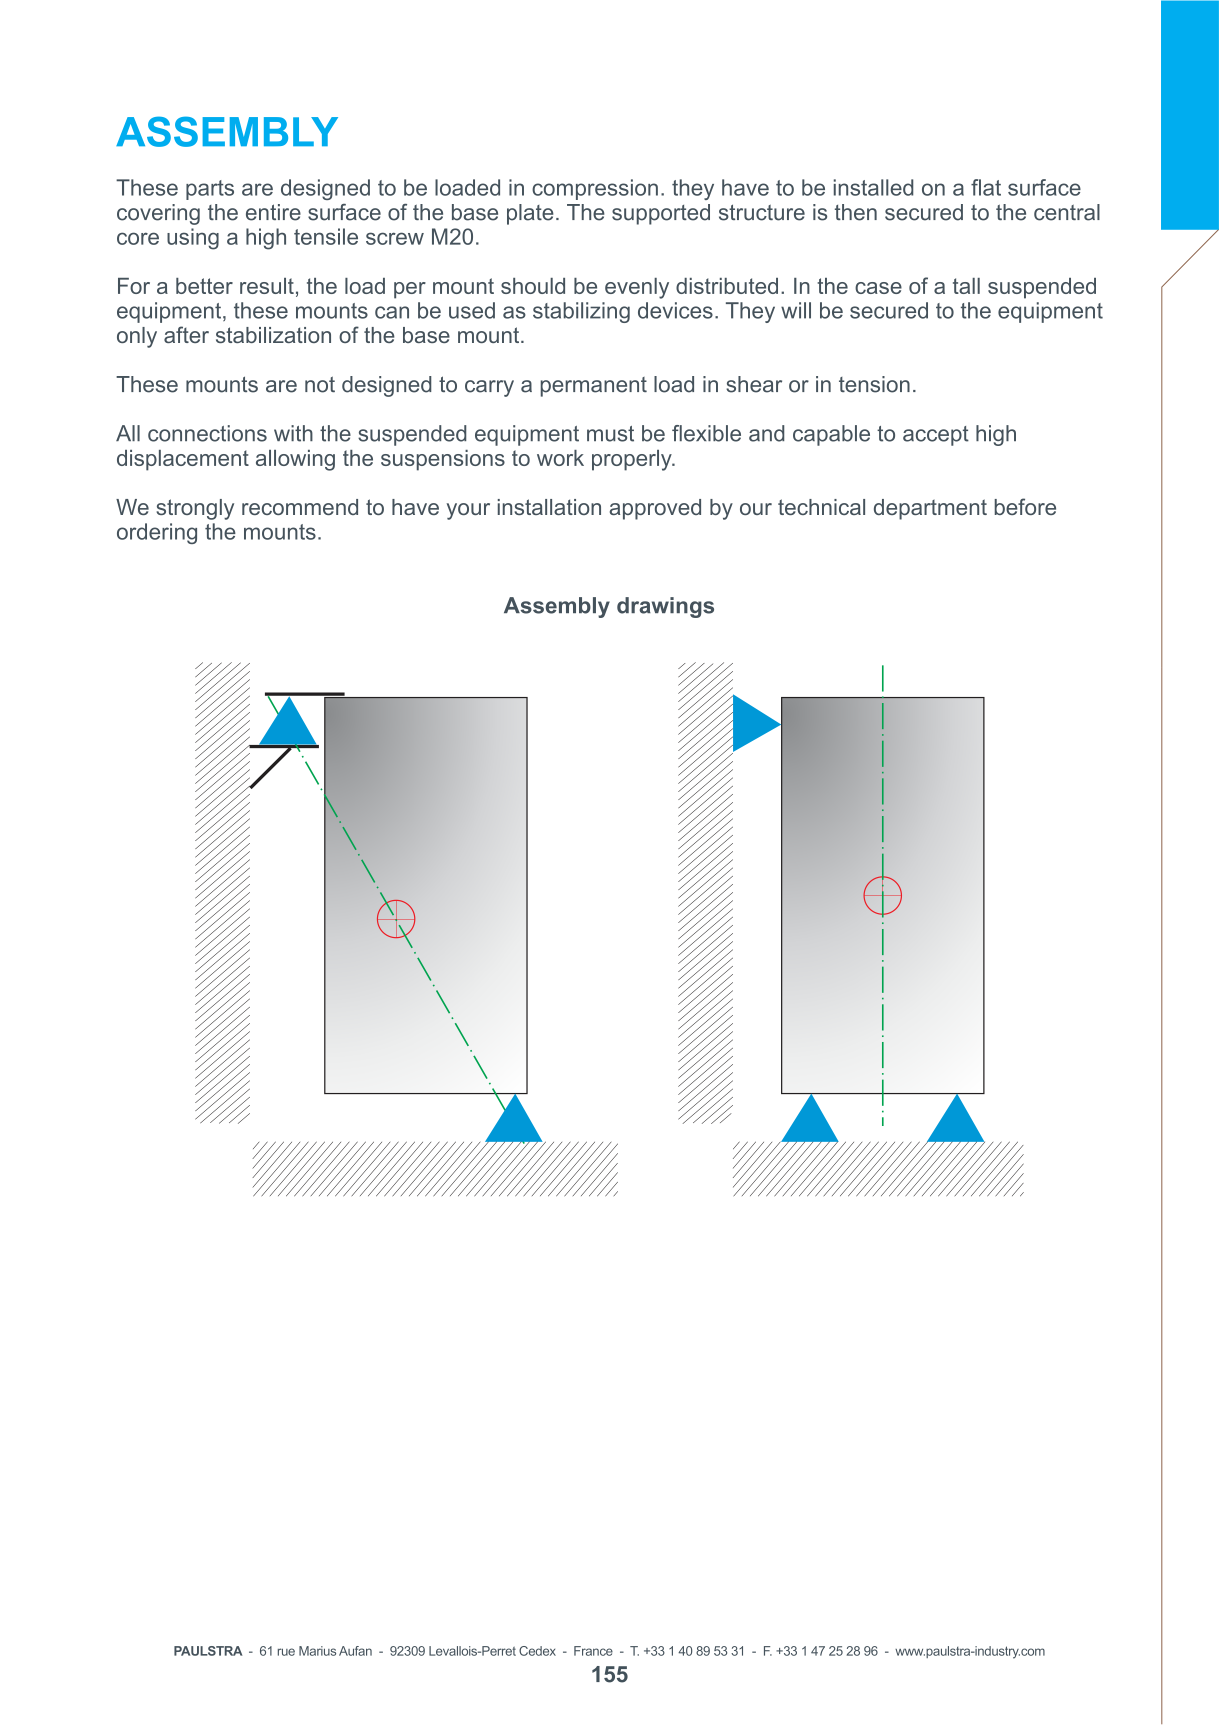  Describe the element at coordinates (930, 509) in the image. I see `department` at that location.
